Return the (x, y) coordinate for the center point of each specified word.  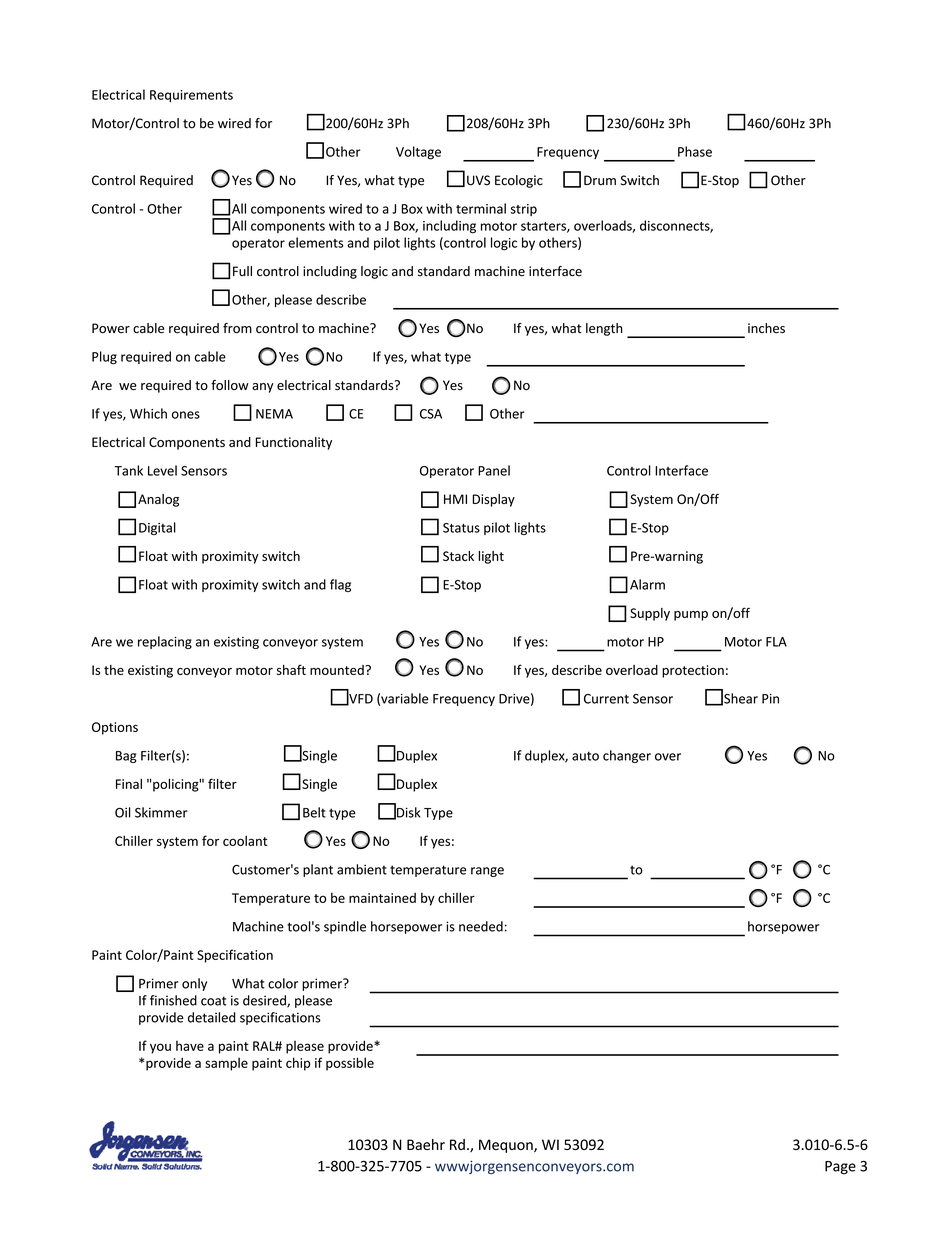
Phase (695, 151)
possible (350, 1064)
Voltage (418, 153)
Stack (458, 556)
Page (840, 1168)
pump (691, 616)
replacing (165, 642)
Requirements (191, 96)
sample (226, 1064)
